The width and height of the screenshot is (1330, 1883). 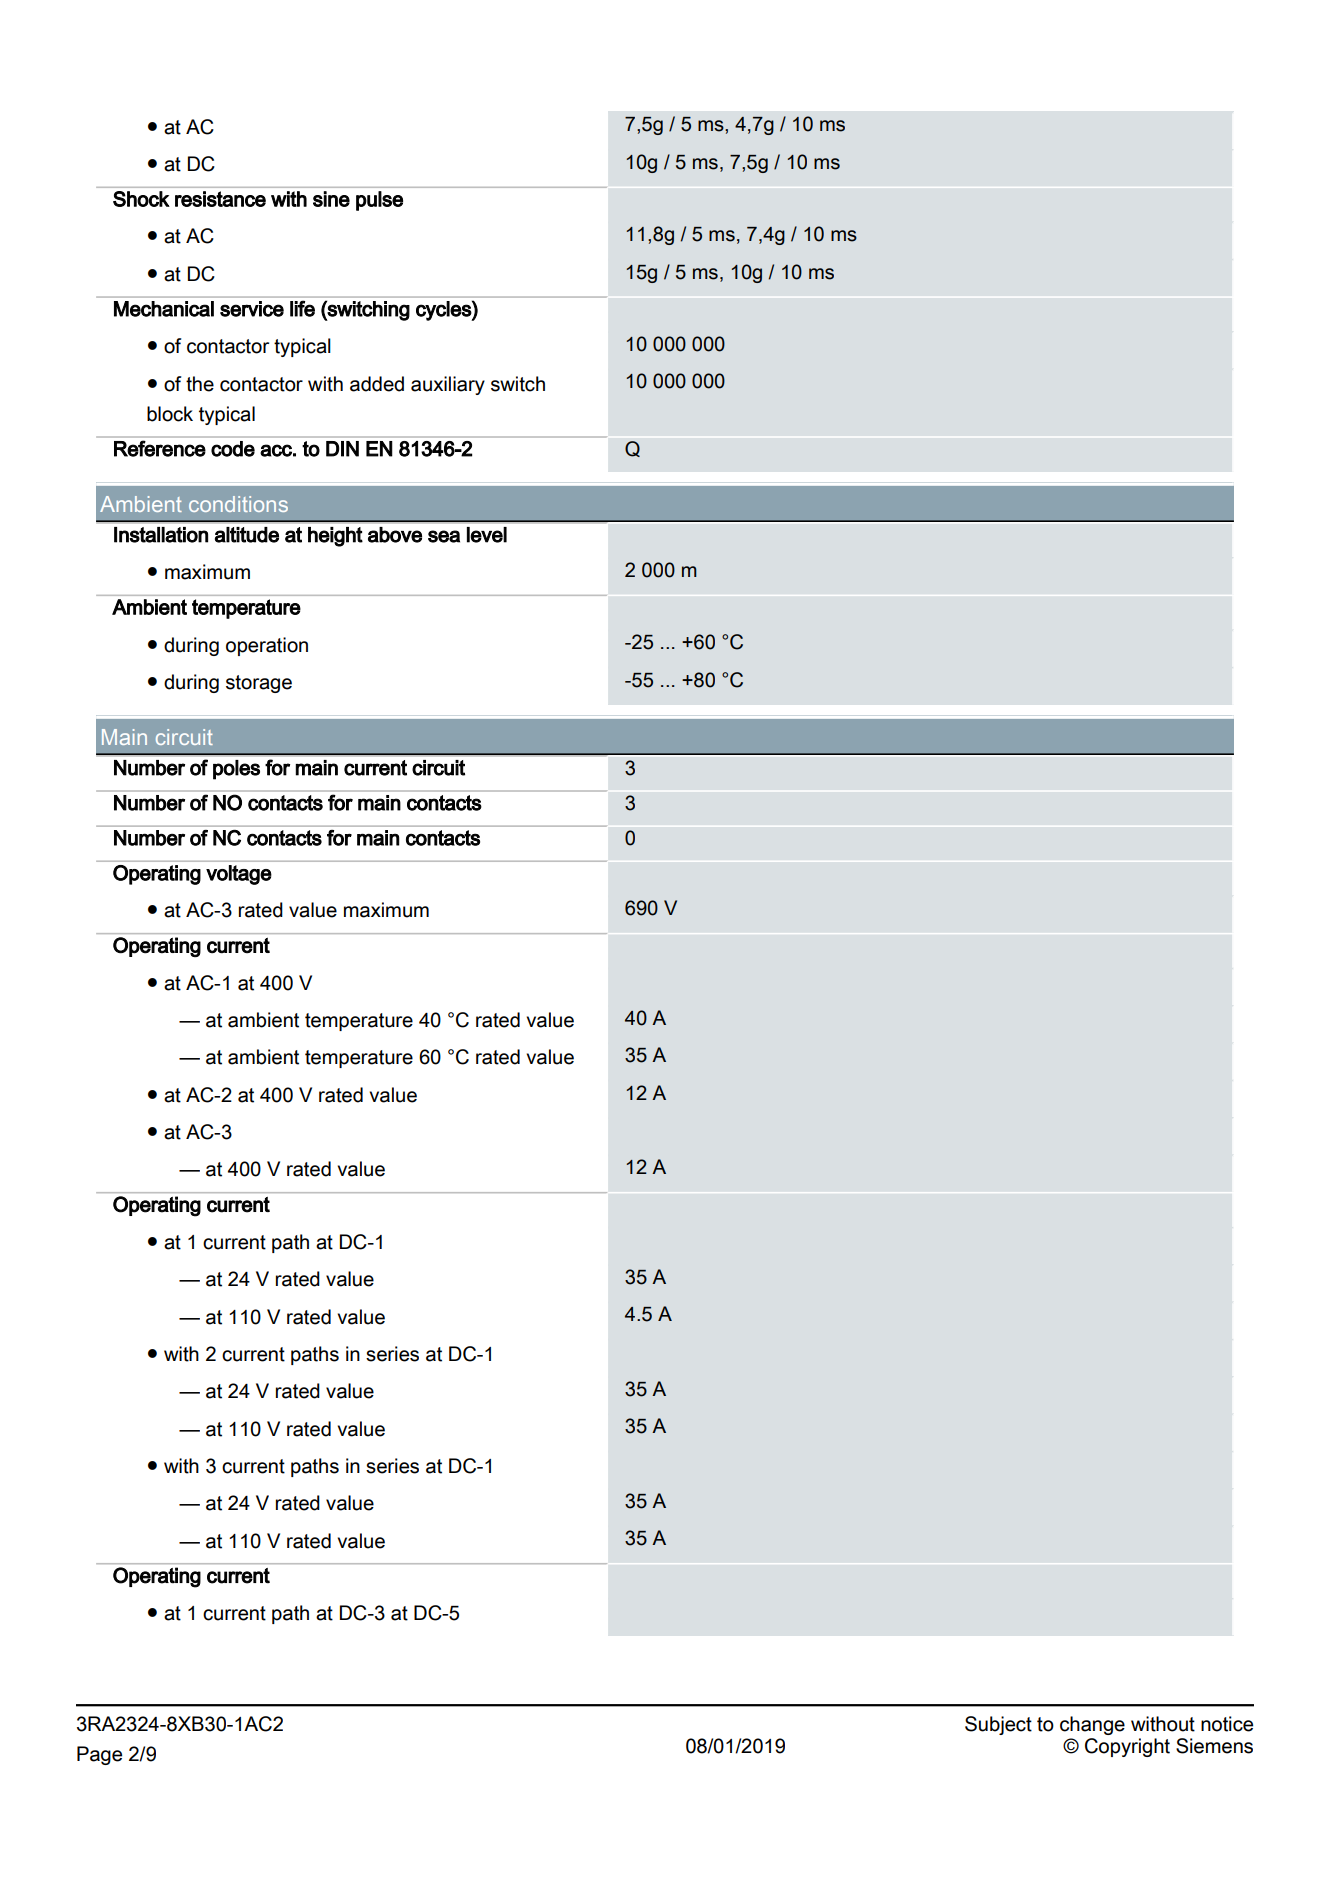 What do you see at coordinates (448, 385) in the screenshot?
I see `auxiliary` at bounding box center [448, 385].
